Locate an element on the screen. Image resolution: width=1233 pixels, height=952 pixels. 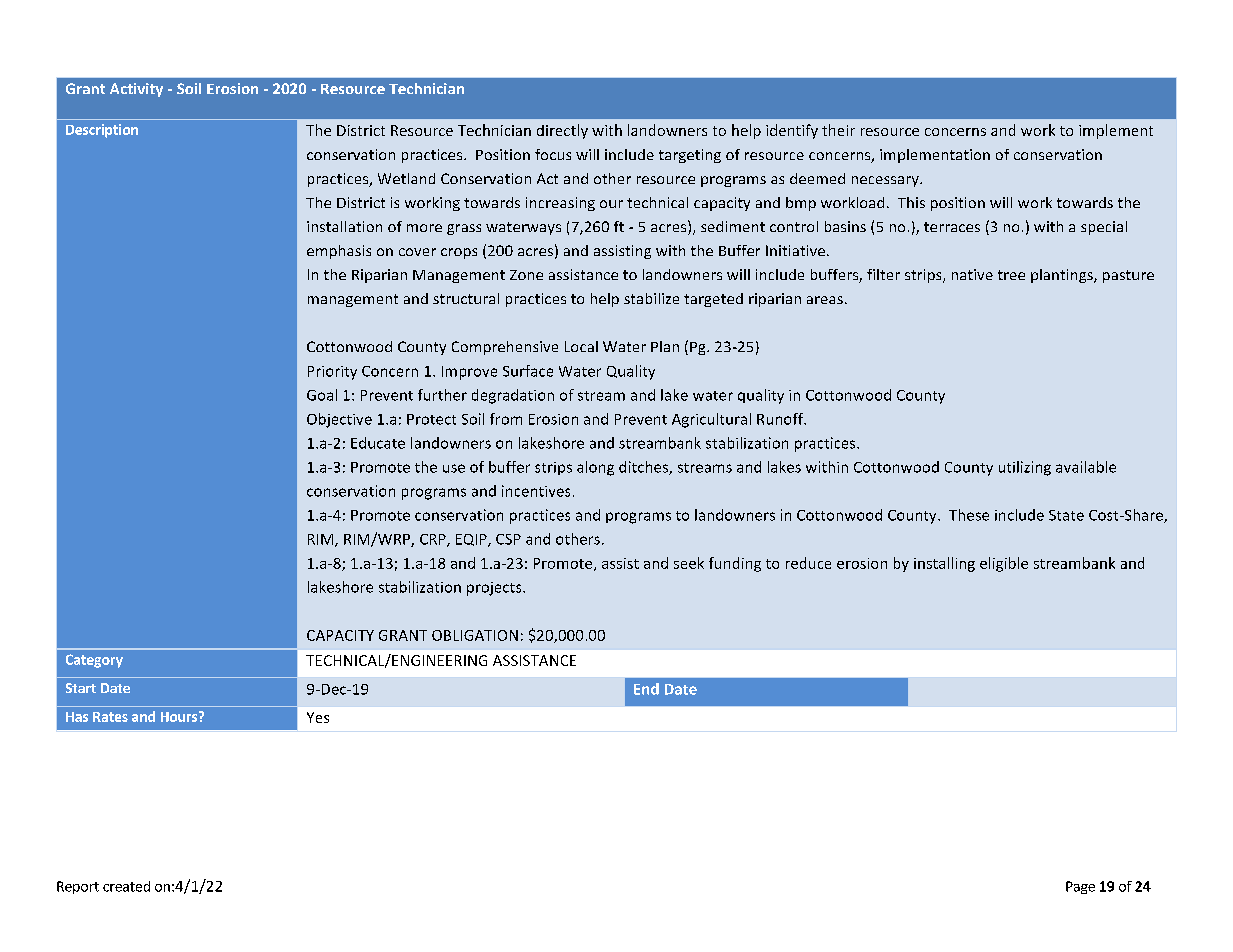
Priority is located at coordinates (332, 373).
